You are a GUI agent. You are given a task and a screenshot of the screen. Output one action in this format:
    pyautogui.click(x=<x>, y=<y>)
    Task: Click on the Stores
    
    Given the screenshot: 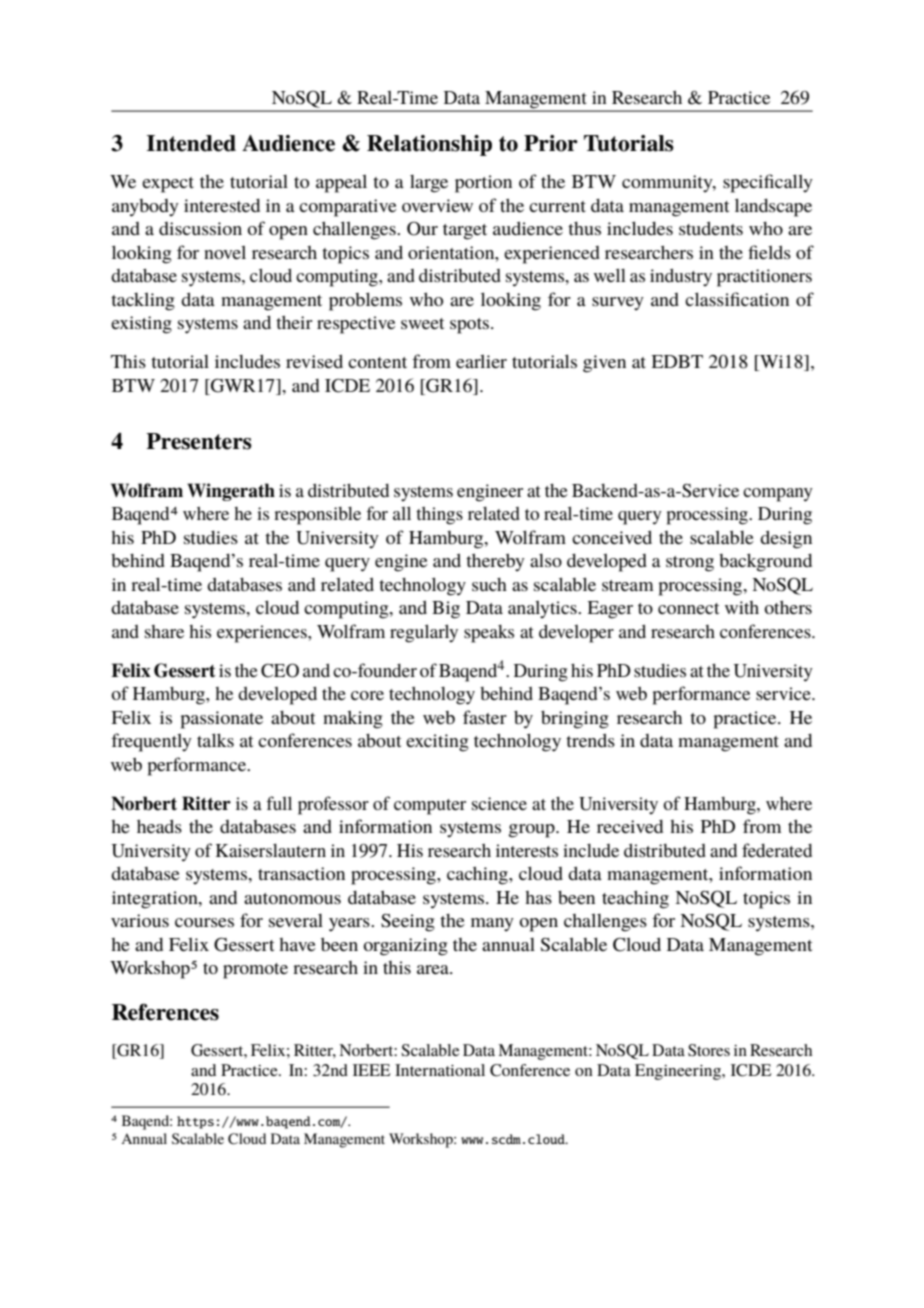 What is the action you would take?
    pyautogui.click(x=709, y=1050)
